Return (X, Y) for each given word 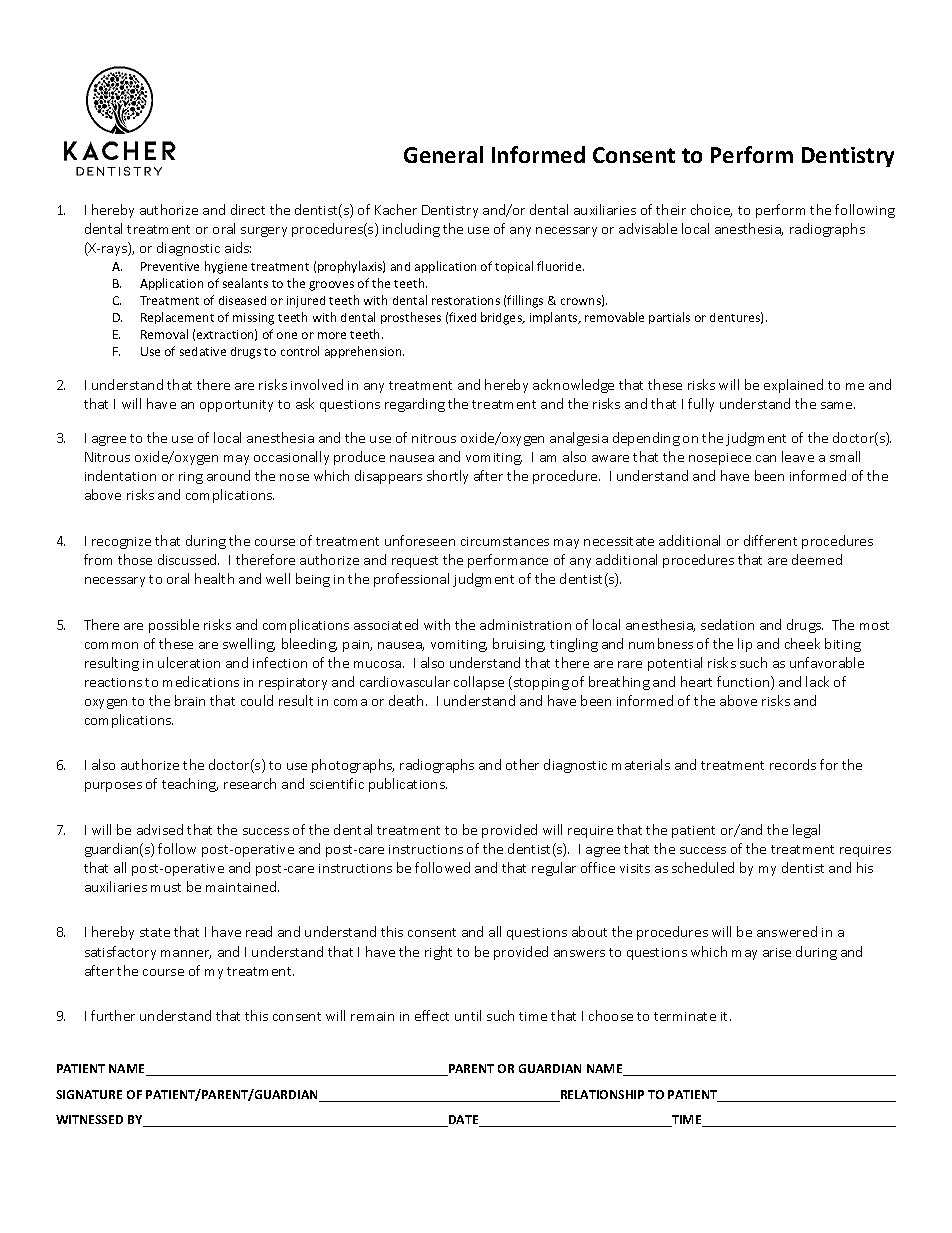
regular (554, 869)
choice (711, 210)
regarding (415, 405)
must (166, 887)
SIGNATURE (89, 1094)
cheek (802, 643)
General (443, 154)
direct (248, 209)
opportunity (236, 406)
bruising (519, 645)
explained (793, 386)
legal (806, 831)
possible (174, 626)
